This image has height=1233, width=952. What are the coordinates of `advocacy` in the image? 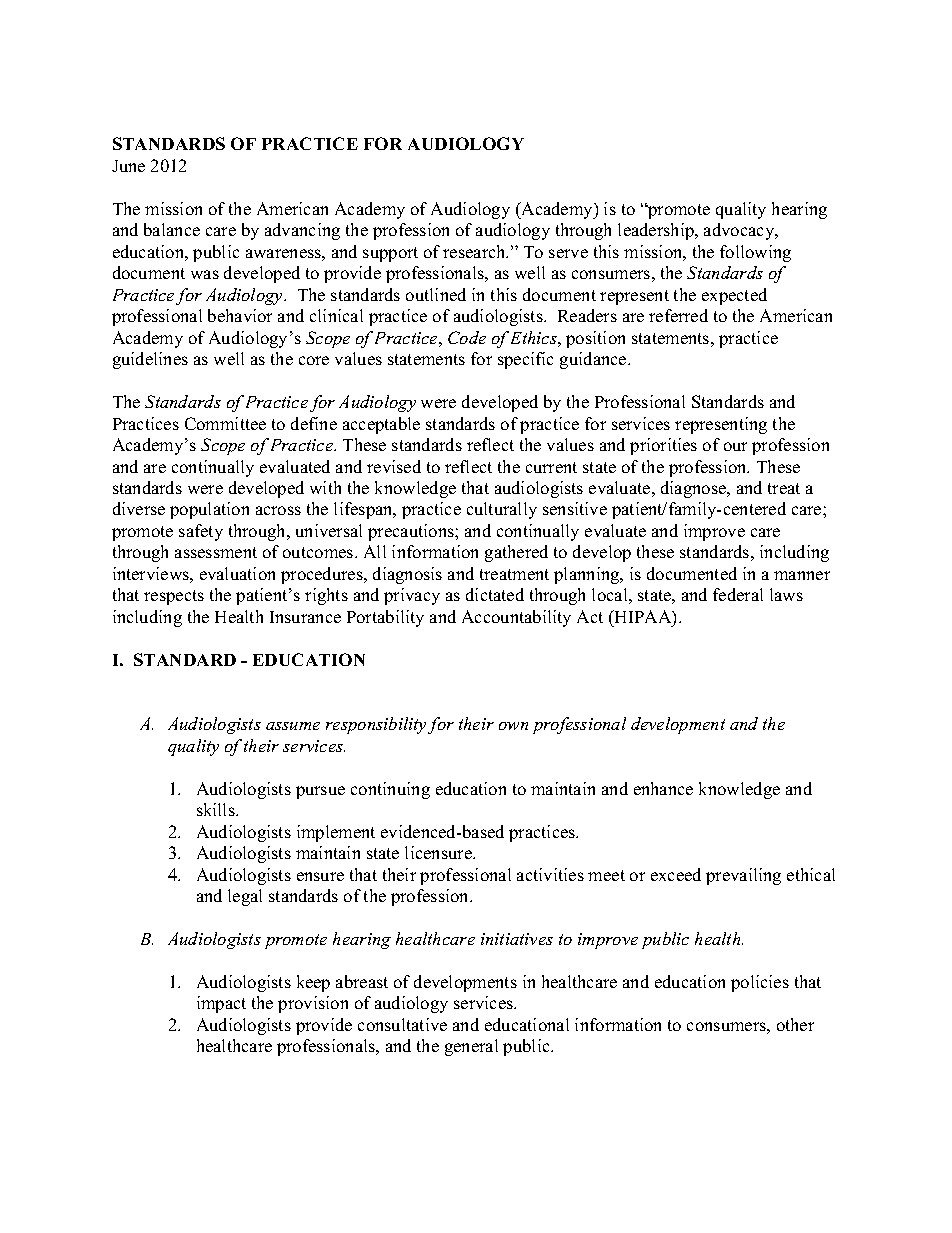 It's located at (740, 231).
